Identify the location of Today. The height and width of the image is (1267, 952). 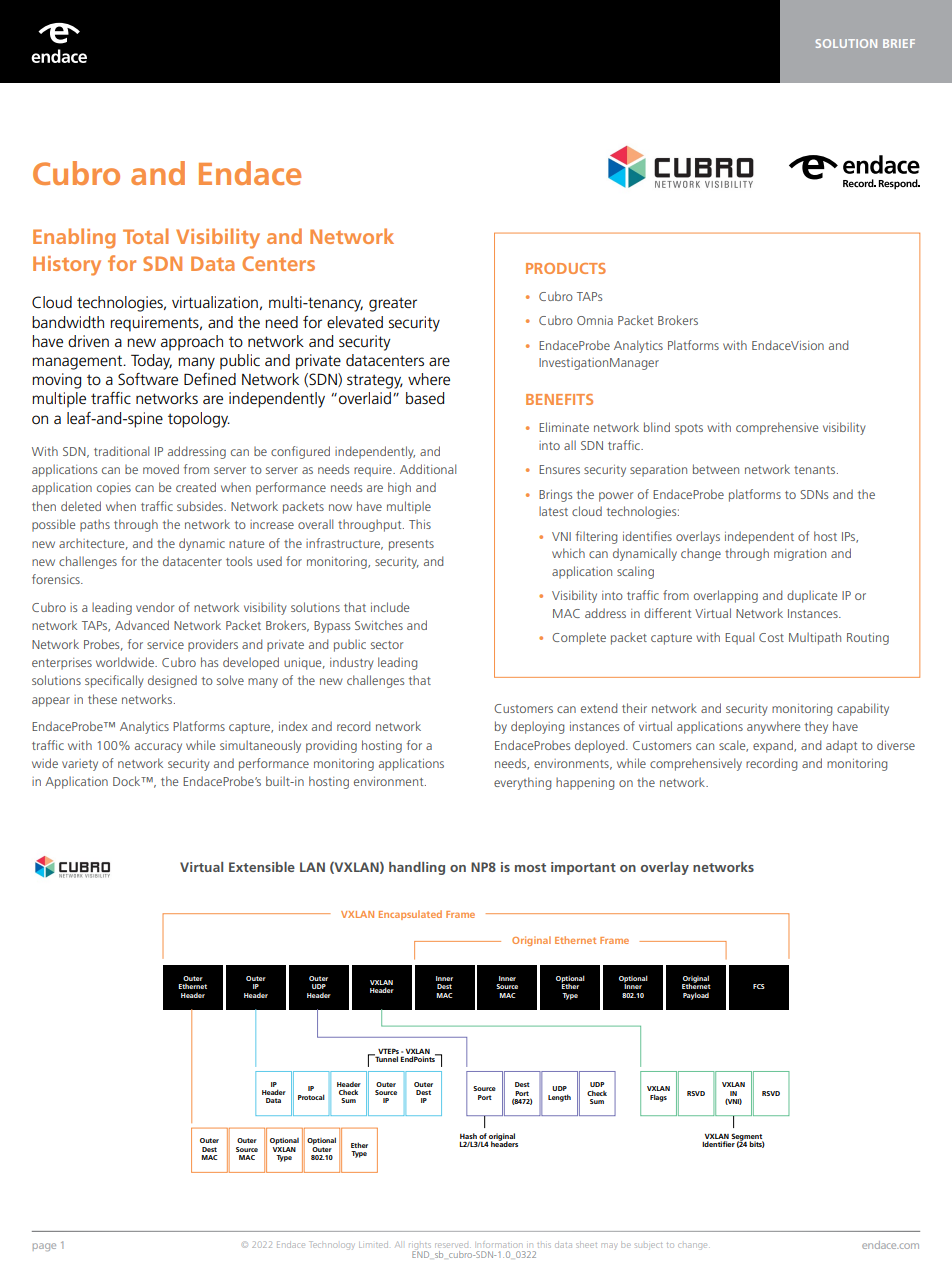
(151, 362).
